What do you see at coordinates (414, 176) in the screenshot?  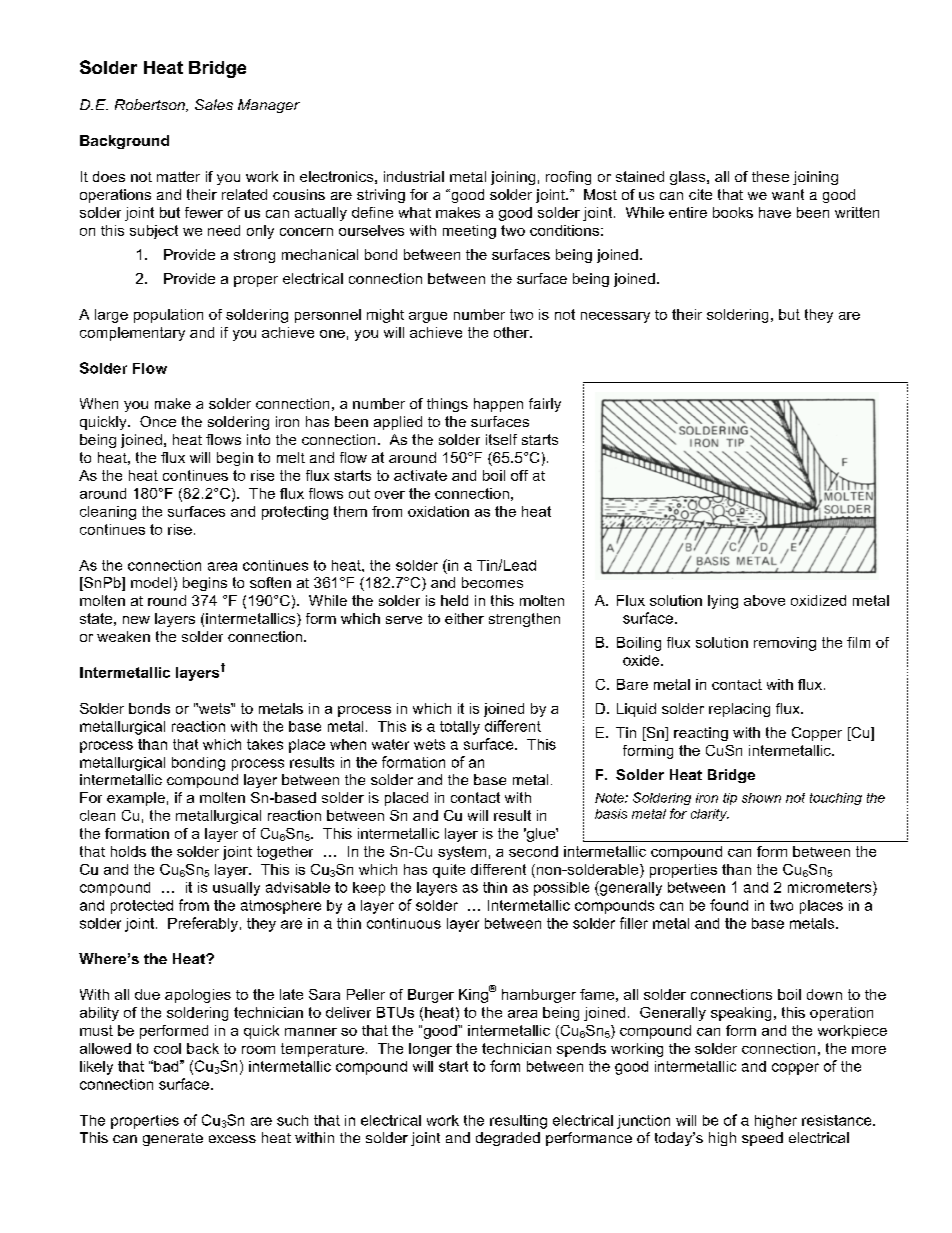 I see `industrial` at bounding box center [414, 176].
